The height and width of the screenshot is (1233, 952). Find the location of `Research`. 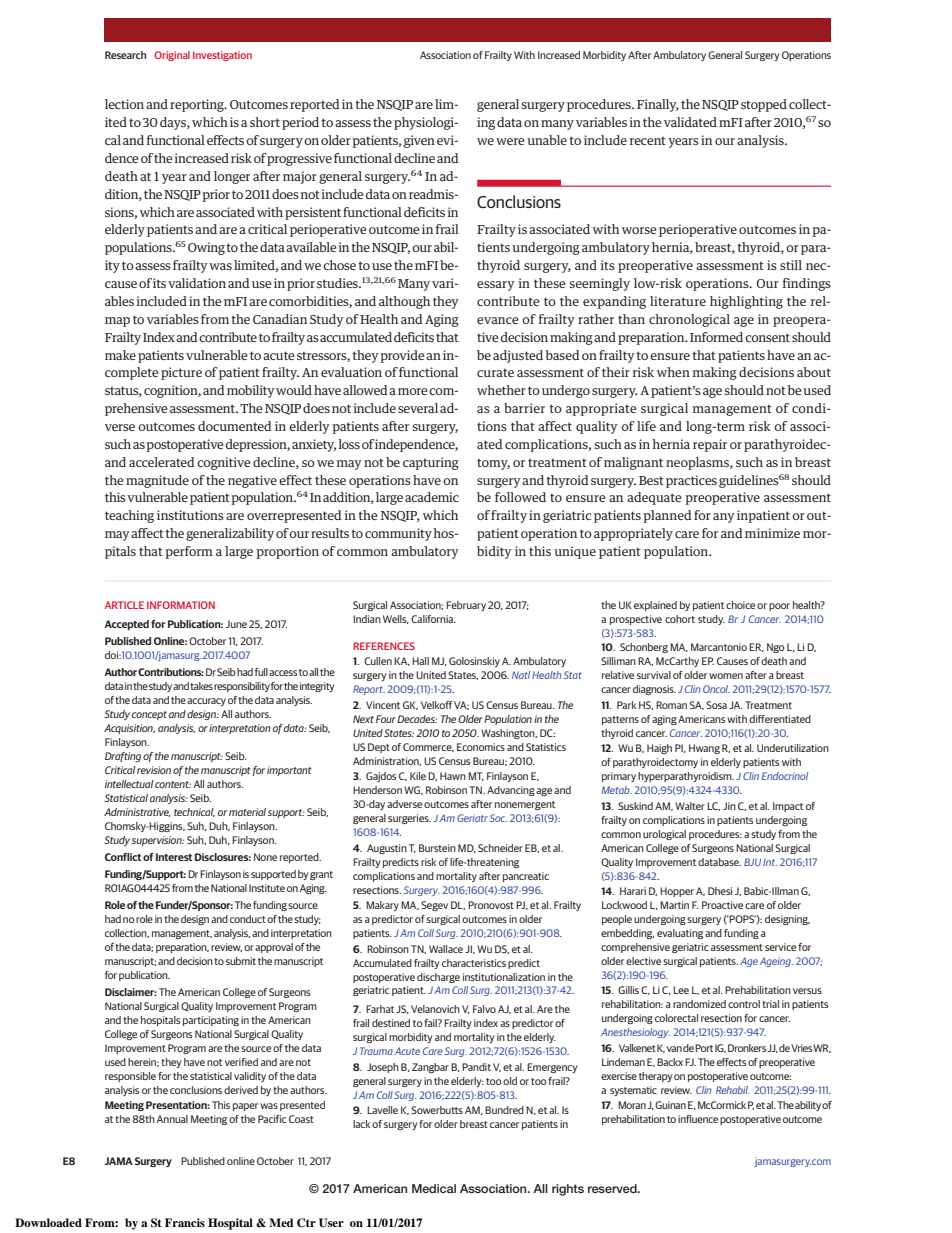

Research is located at coordinates (125, 55).
